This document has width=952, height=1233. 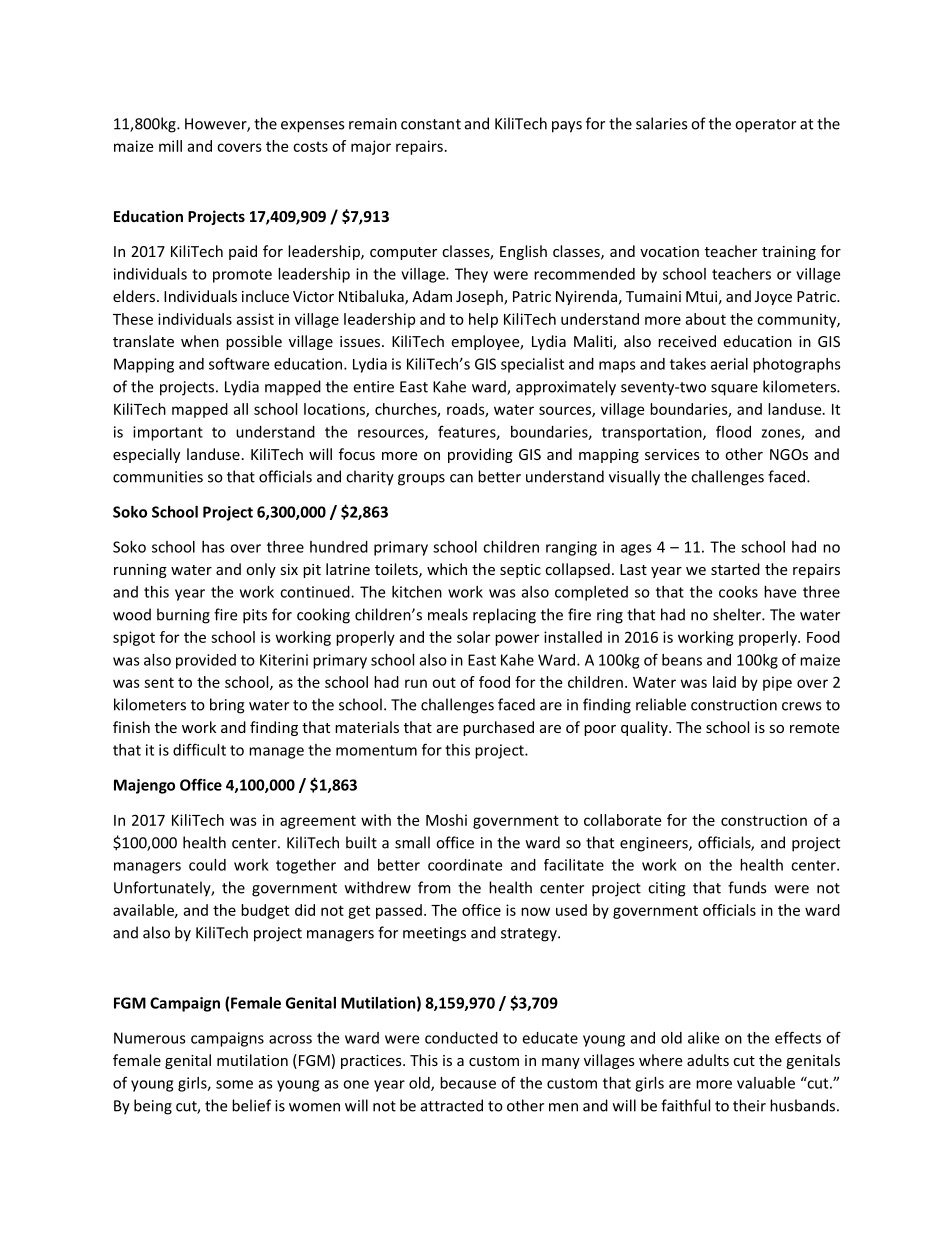 What do you see at coordinates (468, 1083) in the document?
I see `because` at bounding box center [468, 1083].
